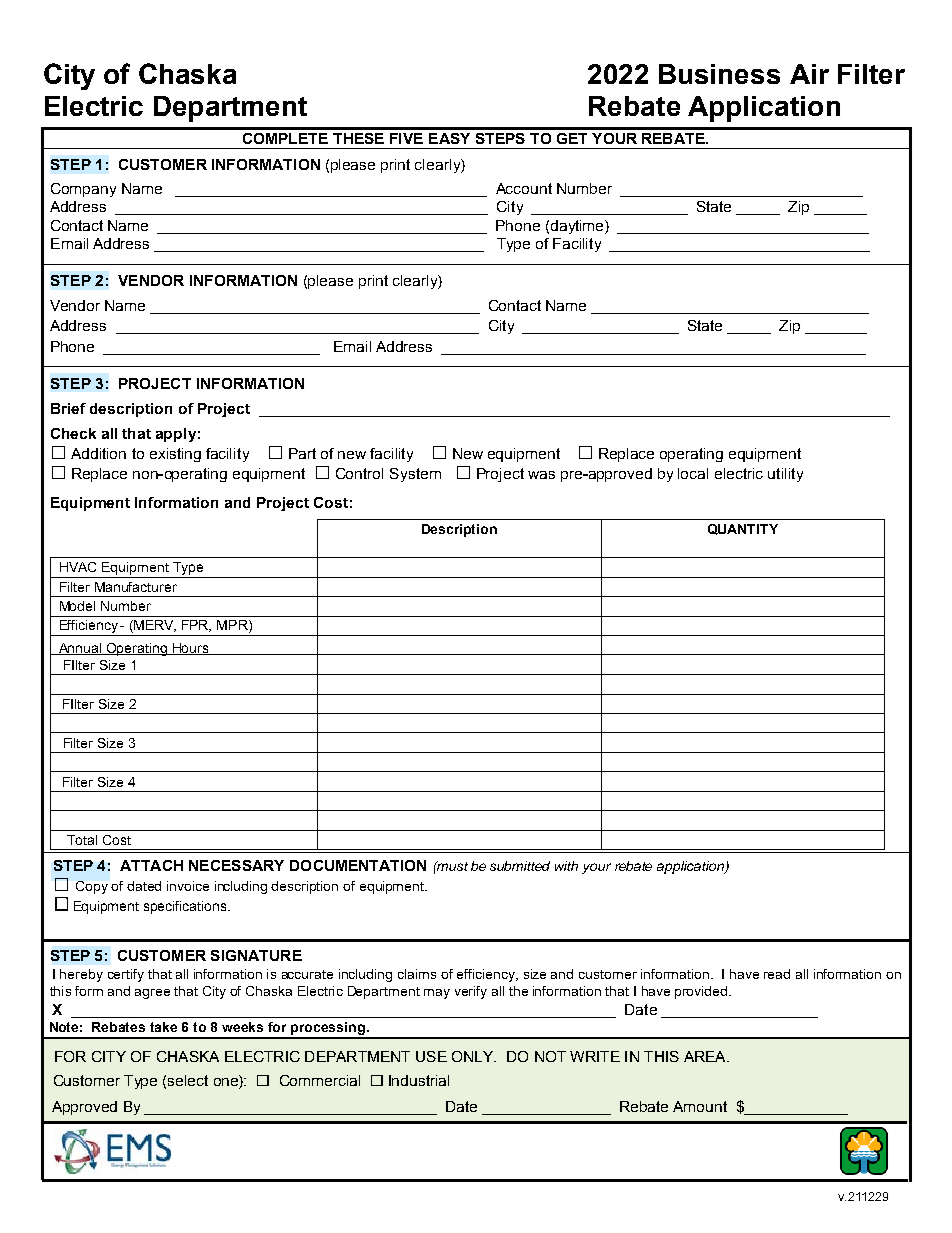  Describe the element at coordinates (566, 866) in the document. I see `with` at that location.
